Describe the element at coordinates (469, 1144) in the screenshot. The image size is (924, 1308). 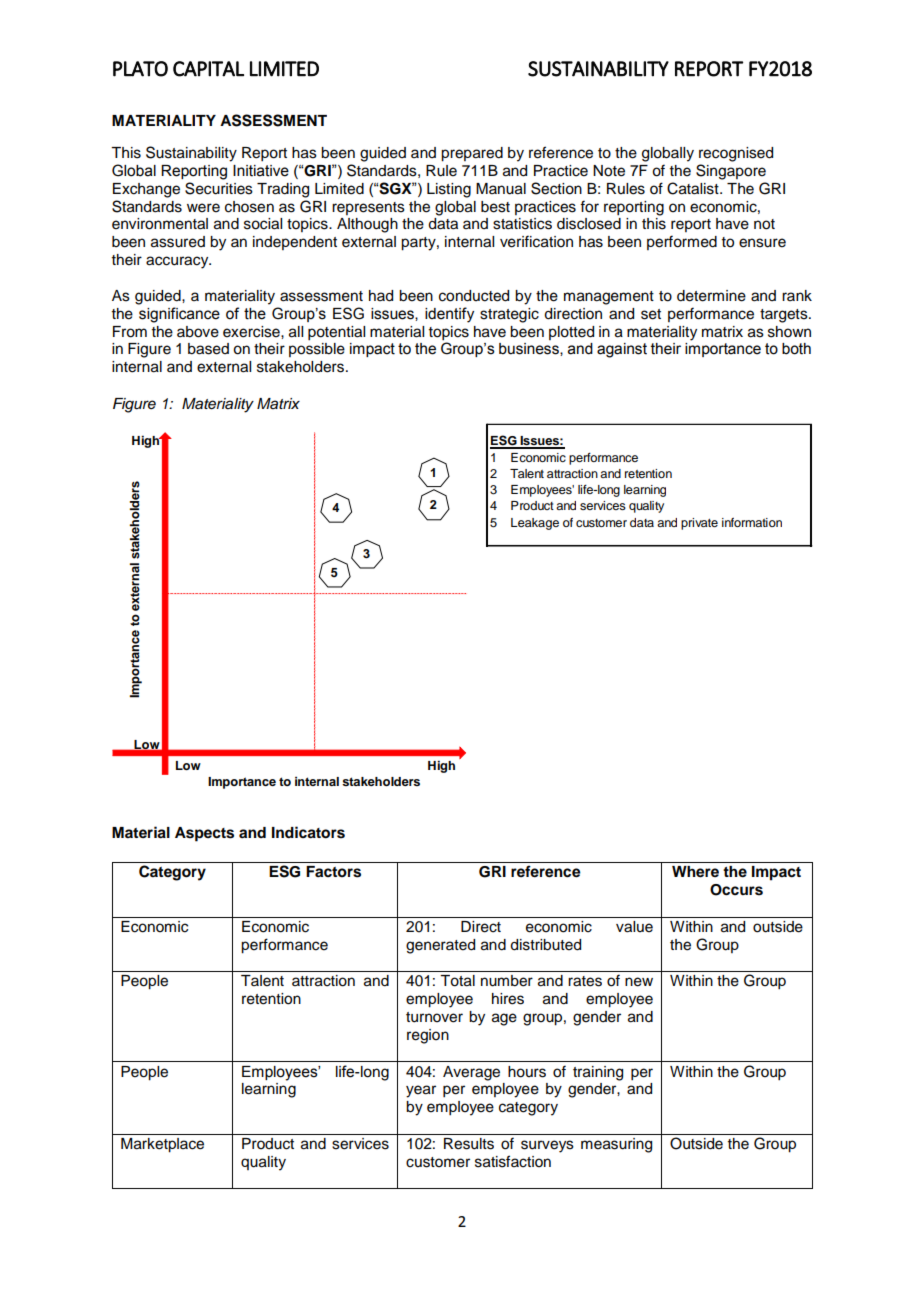
I see `Results` at that location.
